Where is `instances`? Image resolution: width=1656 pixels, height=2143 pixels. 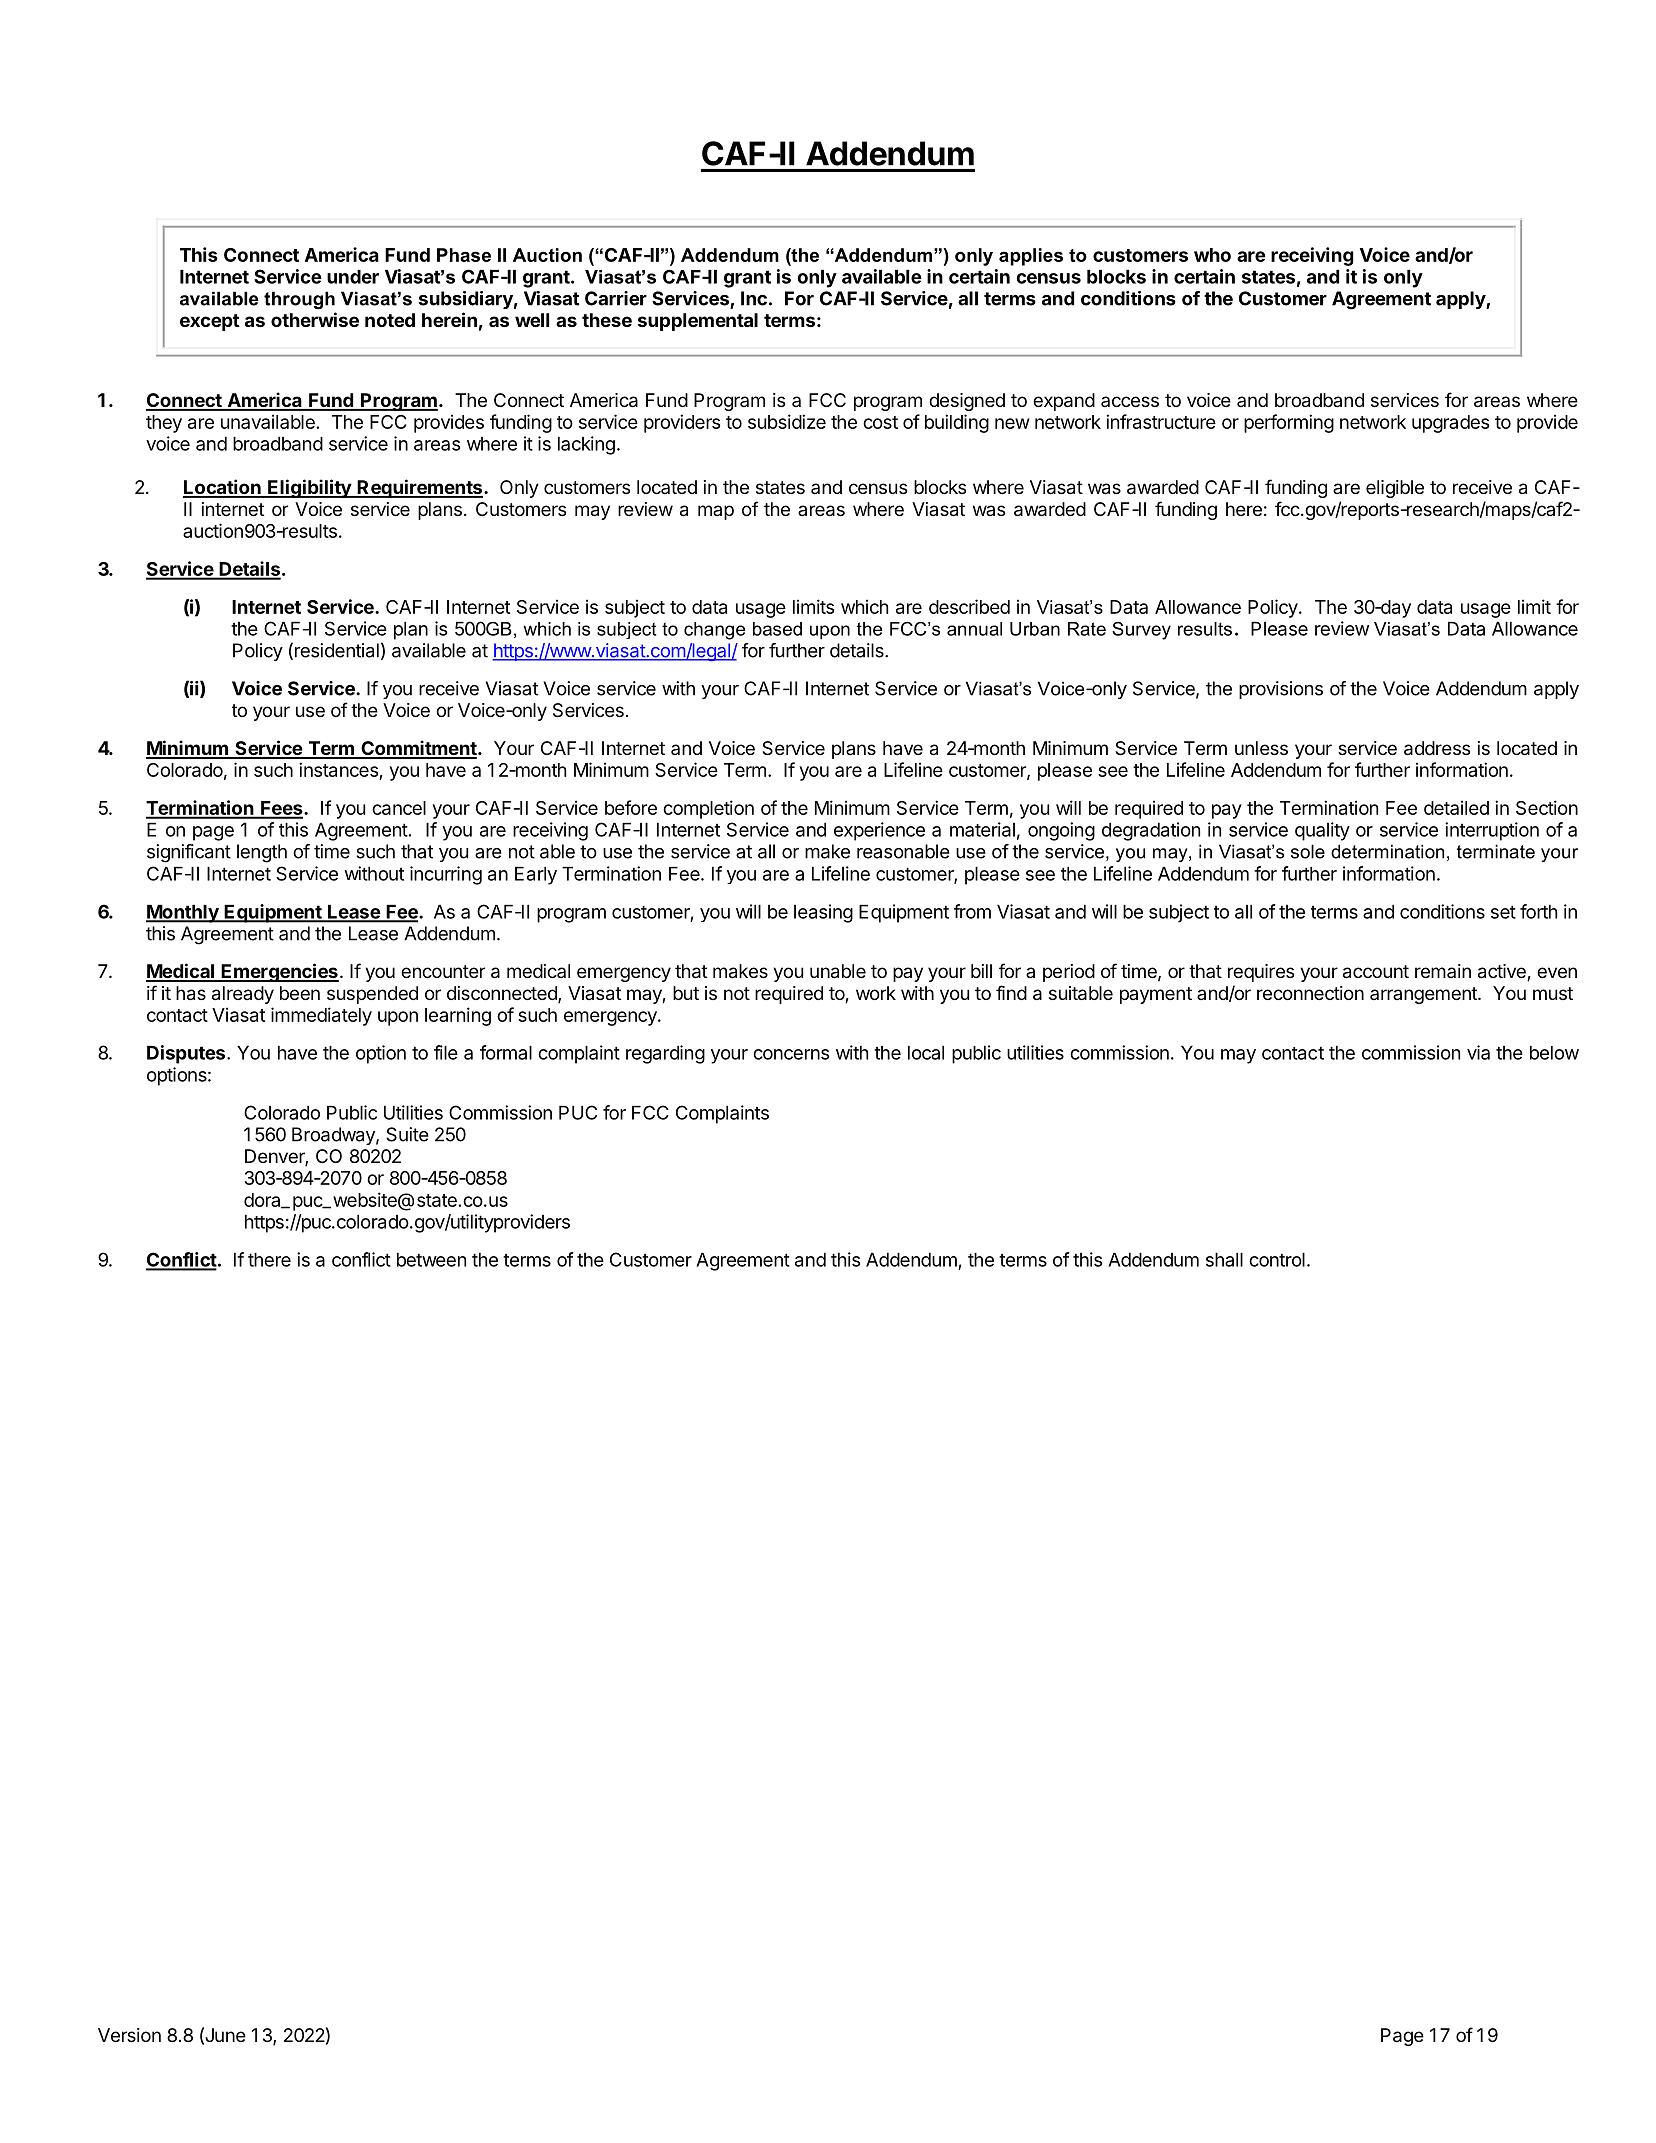
instances is located at coordinates (339, 771).
